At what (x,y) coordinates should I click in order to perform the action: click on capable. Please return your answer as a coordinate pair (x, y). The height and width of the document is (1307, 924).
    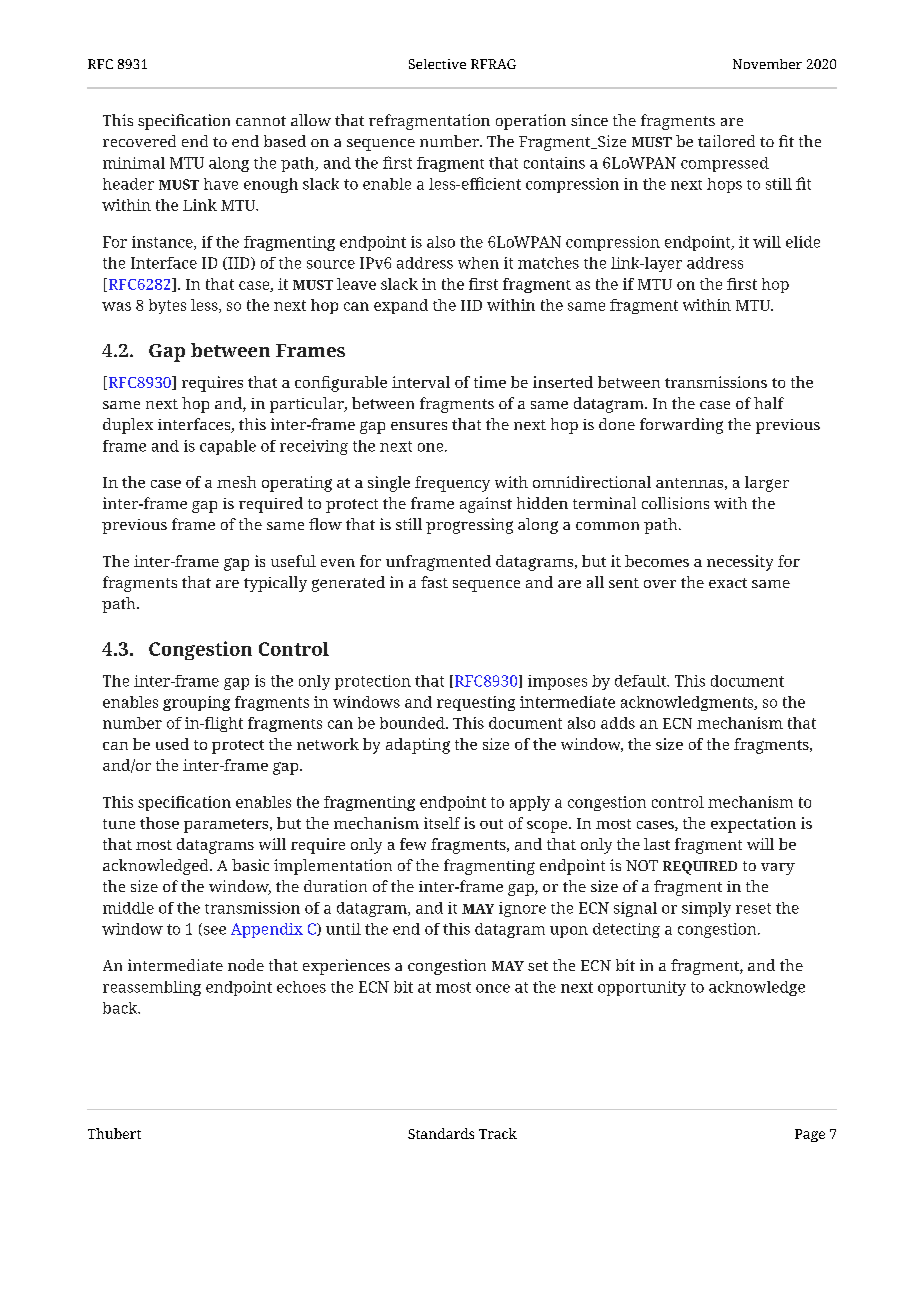
    Looking at the image, I should click on (228, 447).
